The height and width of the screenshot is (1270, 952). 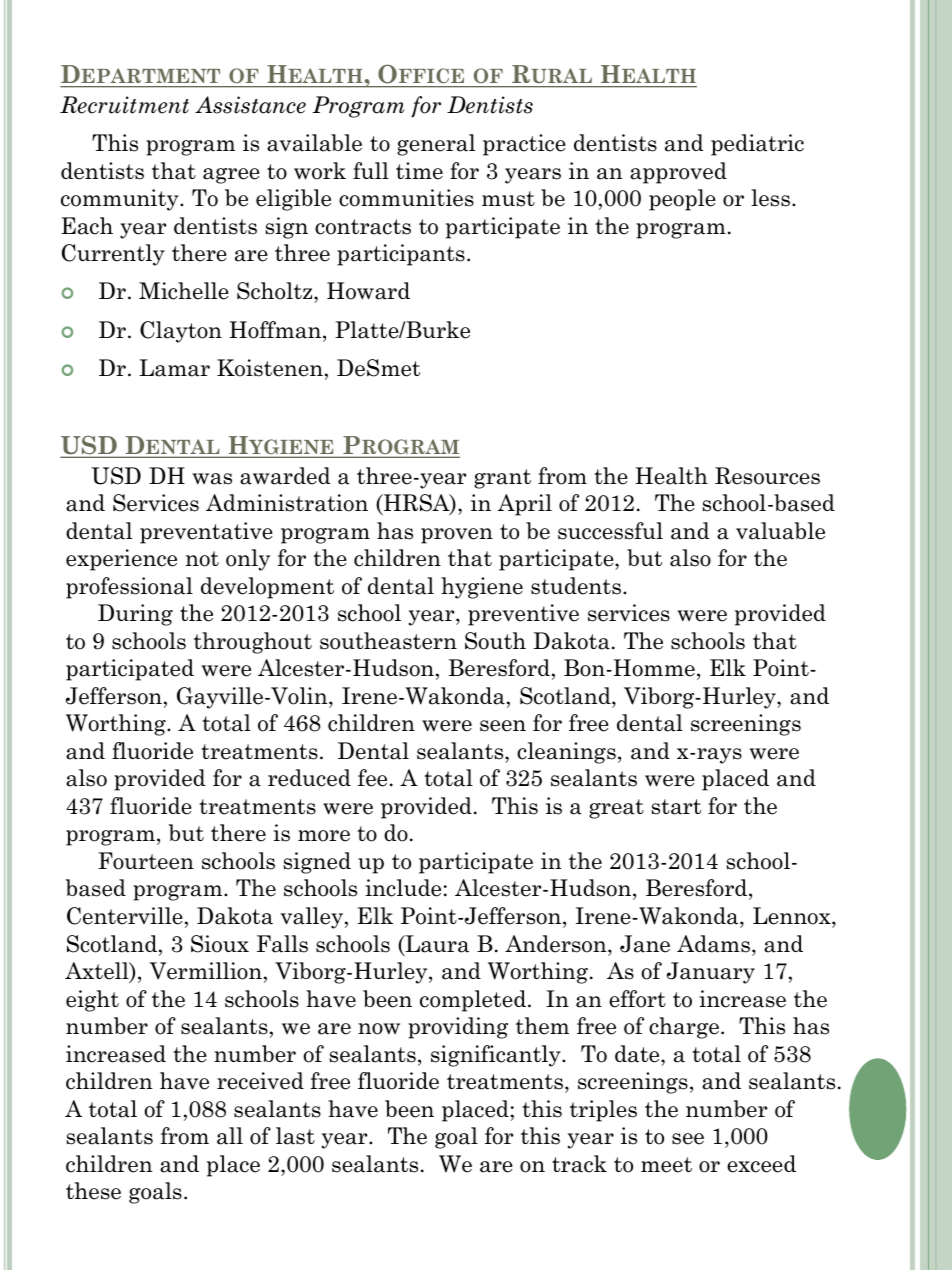 I want to click on Clayton, so click(x=181, y=332).
